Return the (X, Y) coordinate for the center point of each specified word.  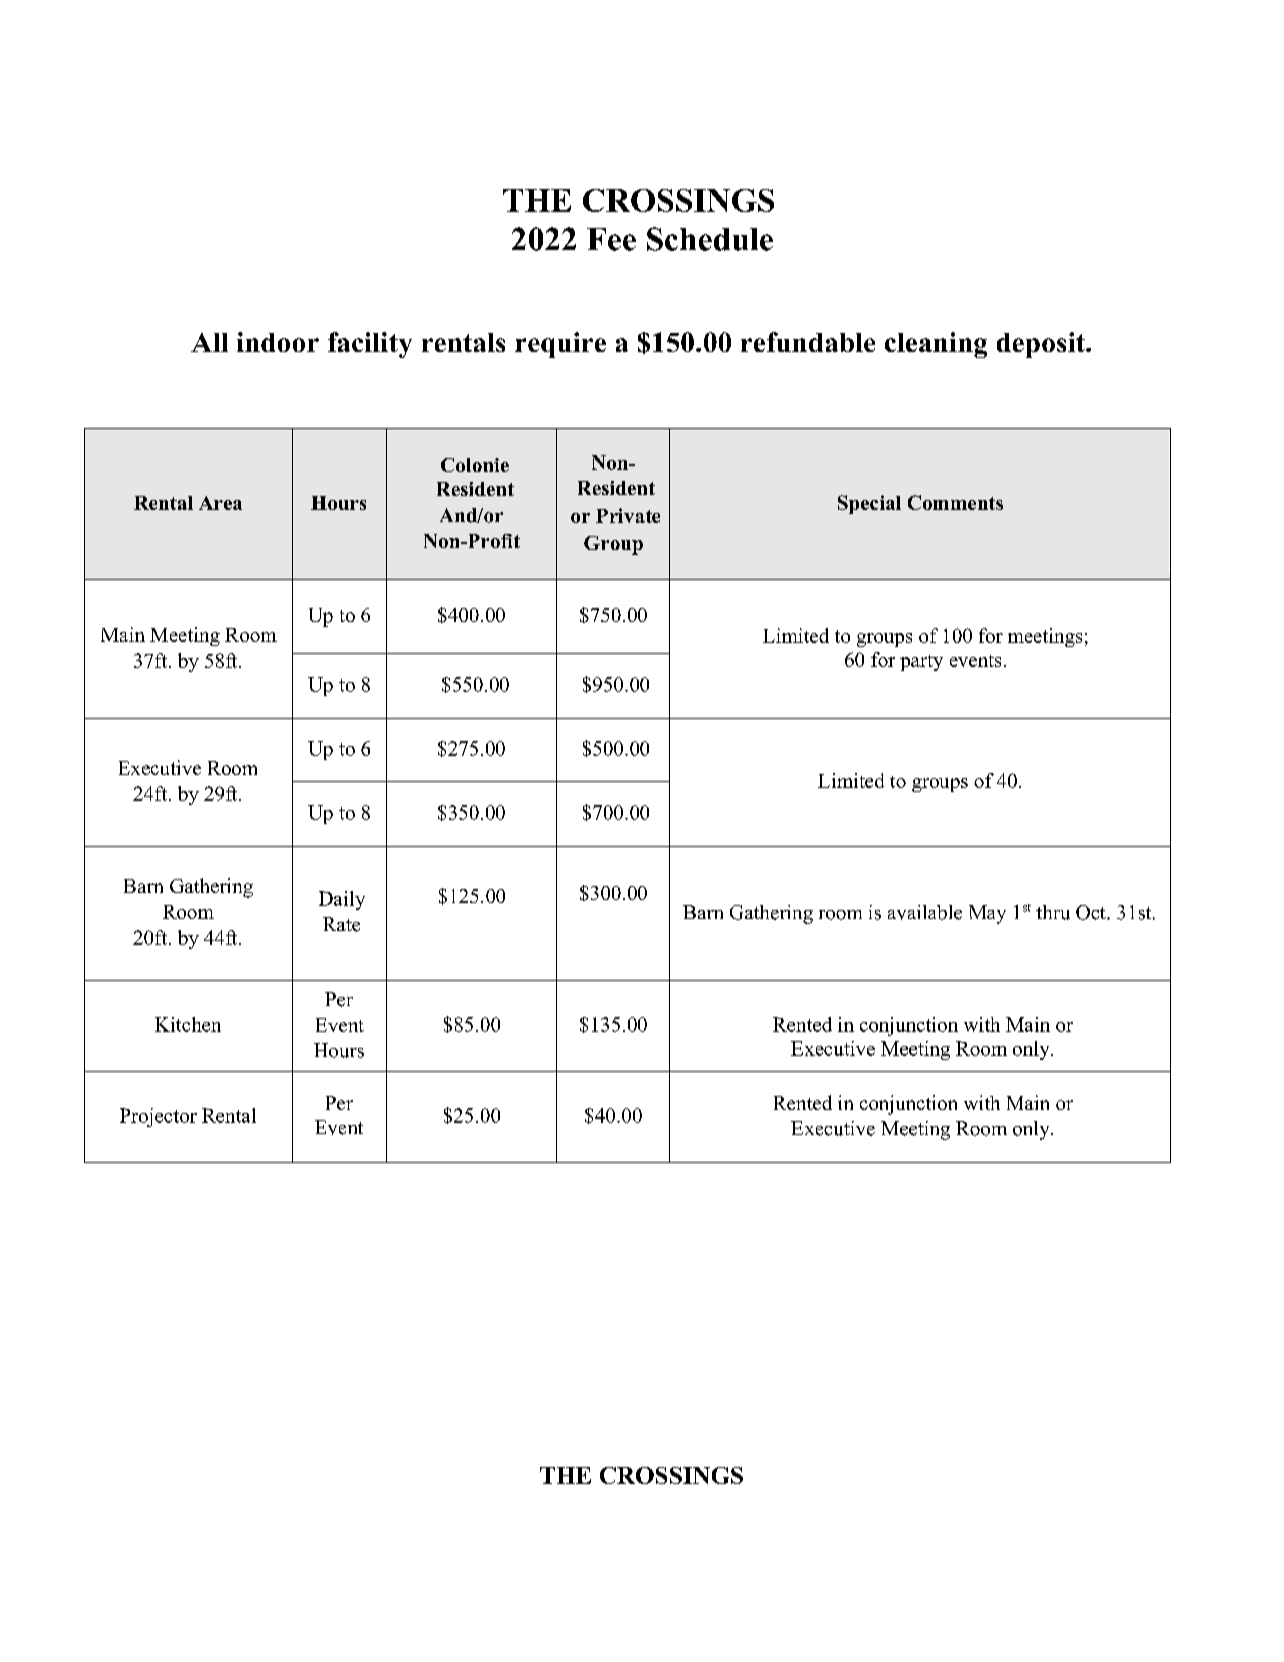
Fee (611, 239)
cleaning (936, 345)
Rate (341, 924)
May (987, 914)
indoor (278, 342)
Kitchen (188, 1024)
